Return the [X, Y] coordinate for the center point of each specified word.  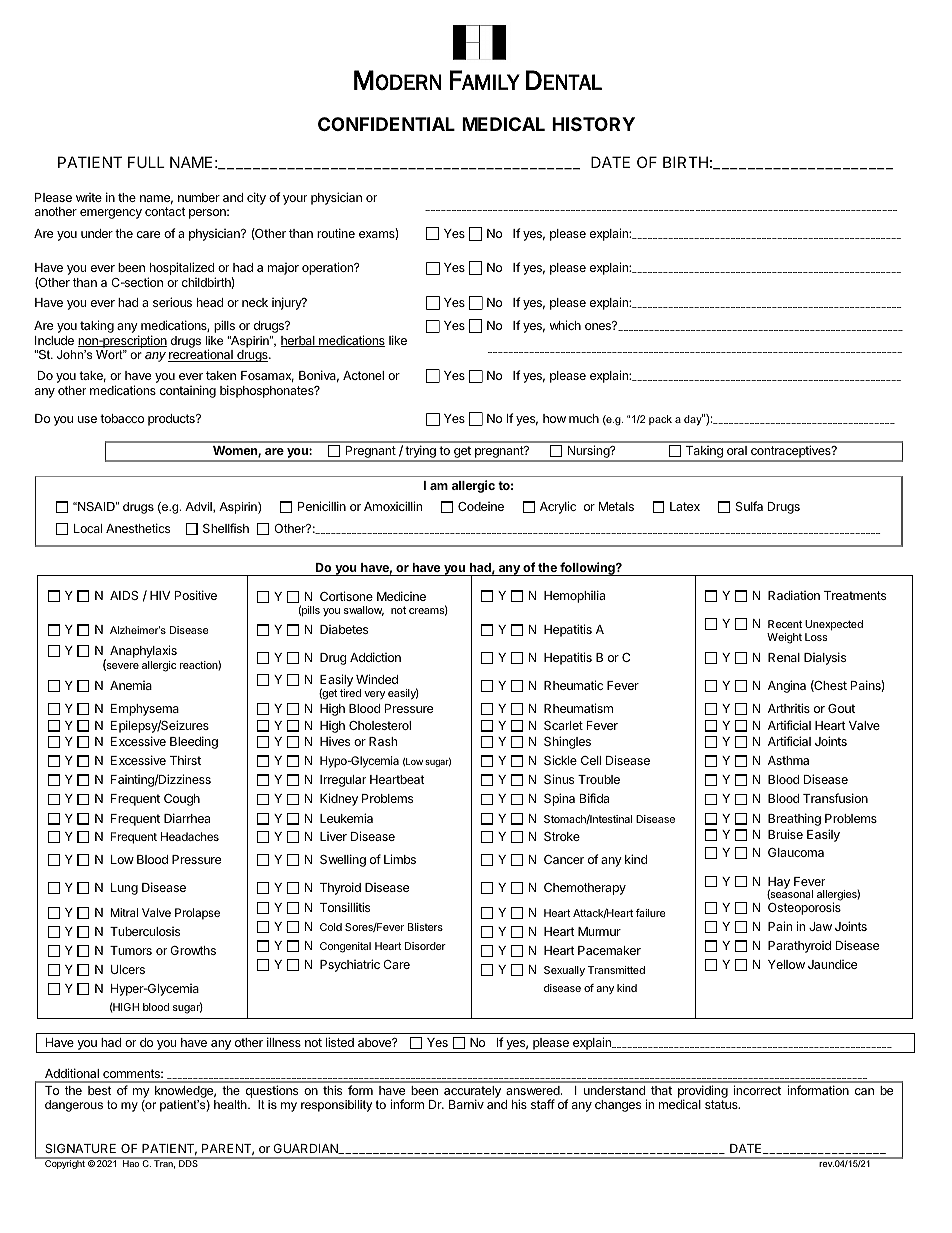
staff [543, 1104]
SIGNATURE [80, 1148]
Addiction [375, 657]
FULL [146, 162]
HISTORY [593, 124]
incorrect [757, 1090]
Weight [784, 638]
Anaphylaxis [143, 651]
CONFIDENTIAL [386, 124]
